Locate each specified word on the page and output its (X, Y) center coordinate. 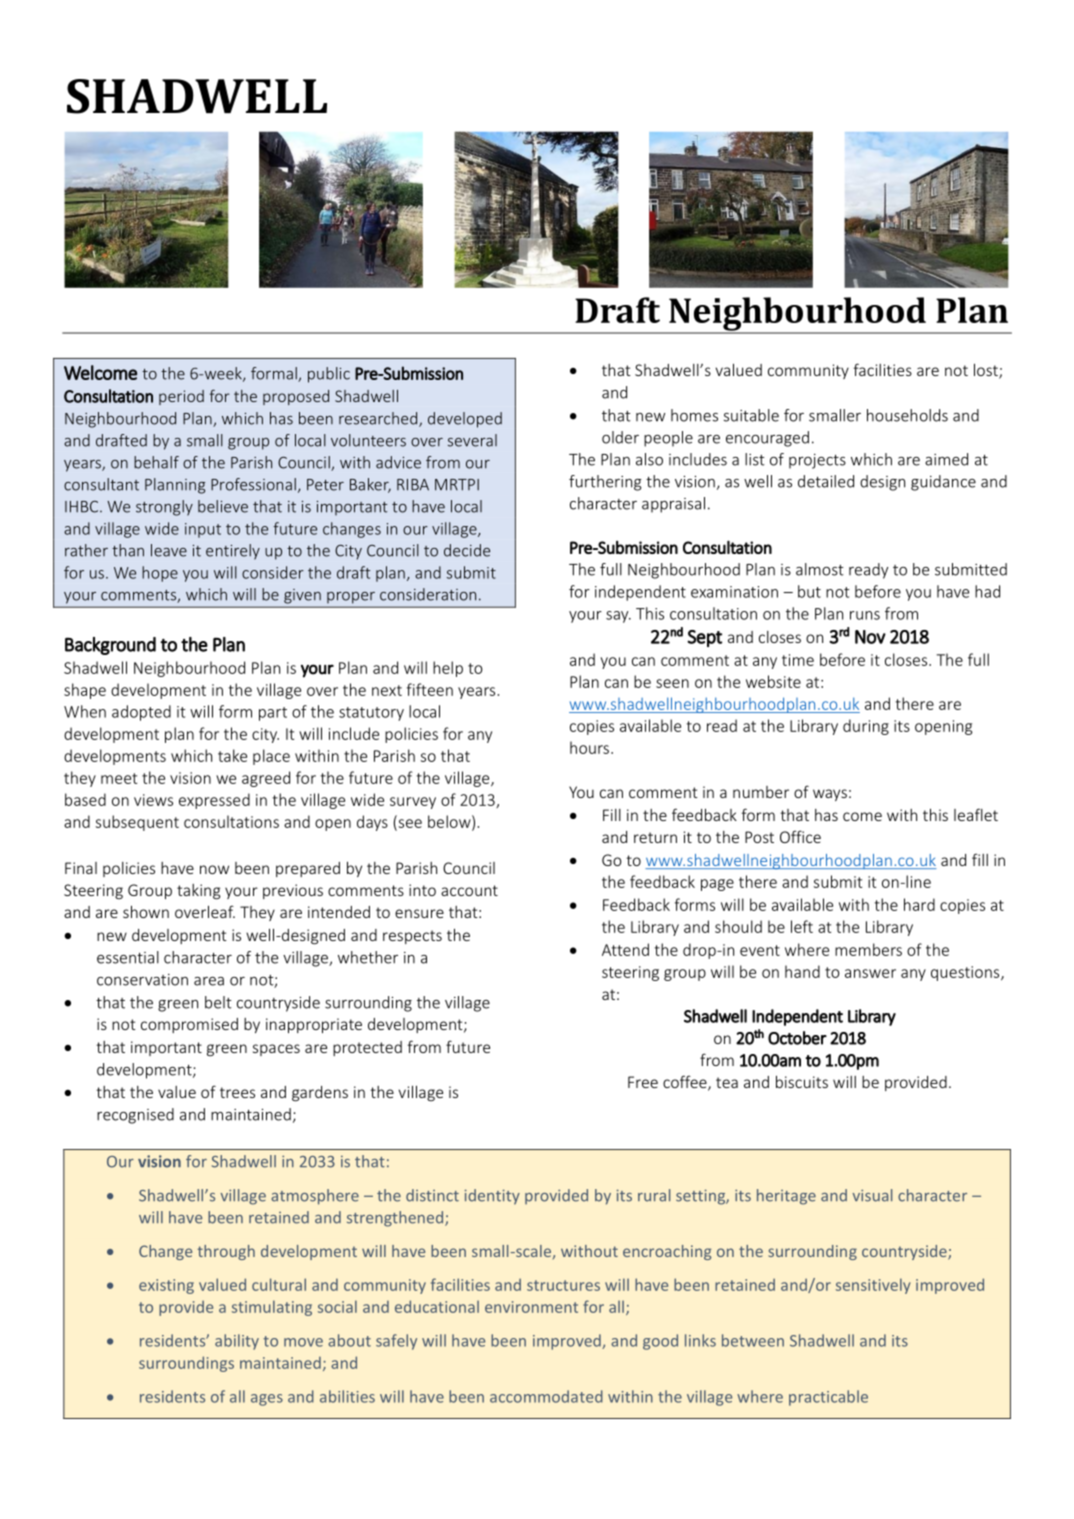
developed (465, 420)
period (181, 397)
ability (237, 1342)
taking (198, 891)
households (907, 415)
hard (919, 904)
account (469, 890)
